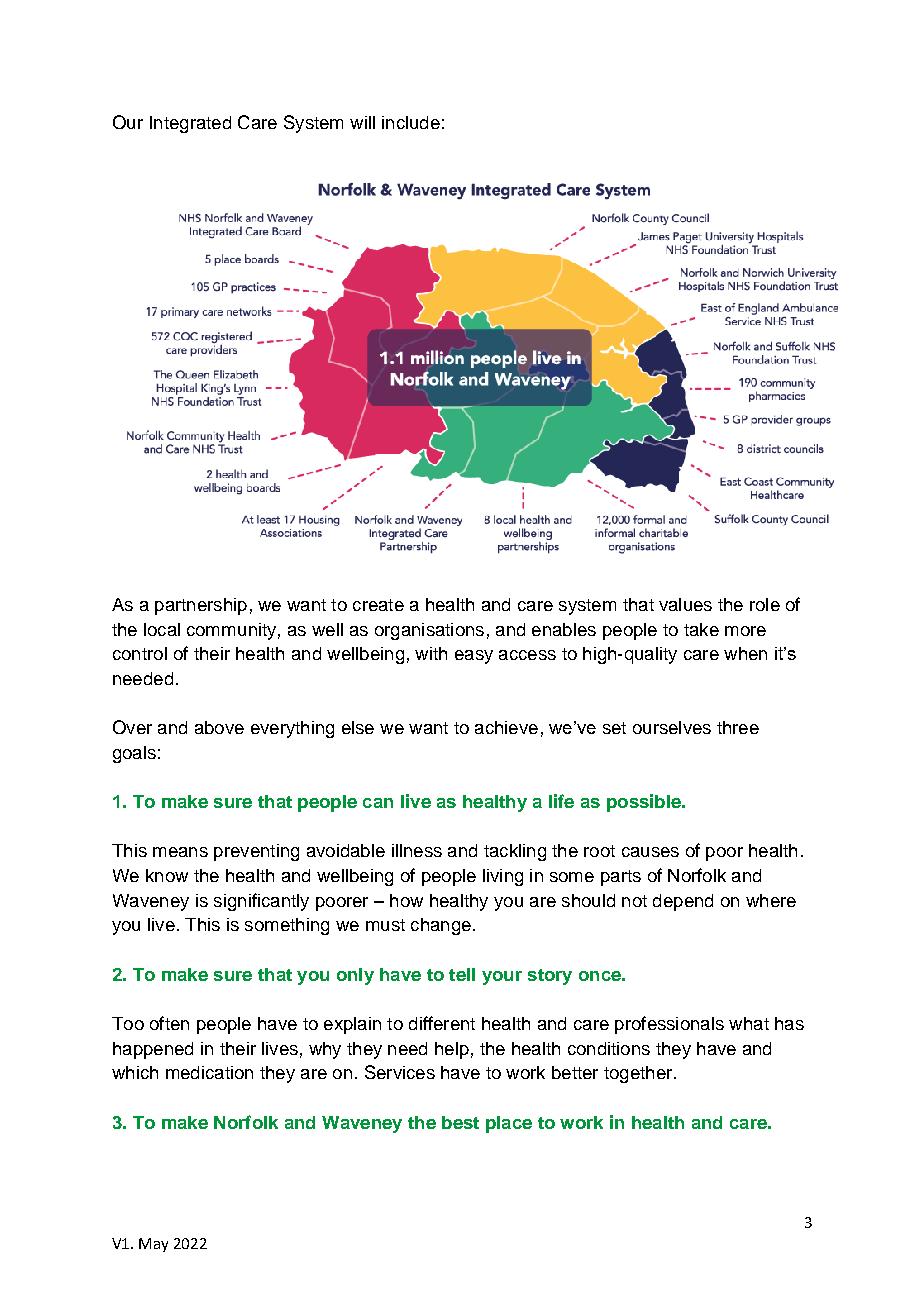  What do you see at coordinates (190, 124) in the page?
I see `Integrated` at bounding box center [190, 124].
